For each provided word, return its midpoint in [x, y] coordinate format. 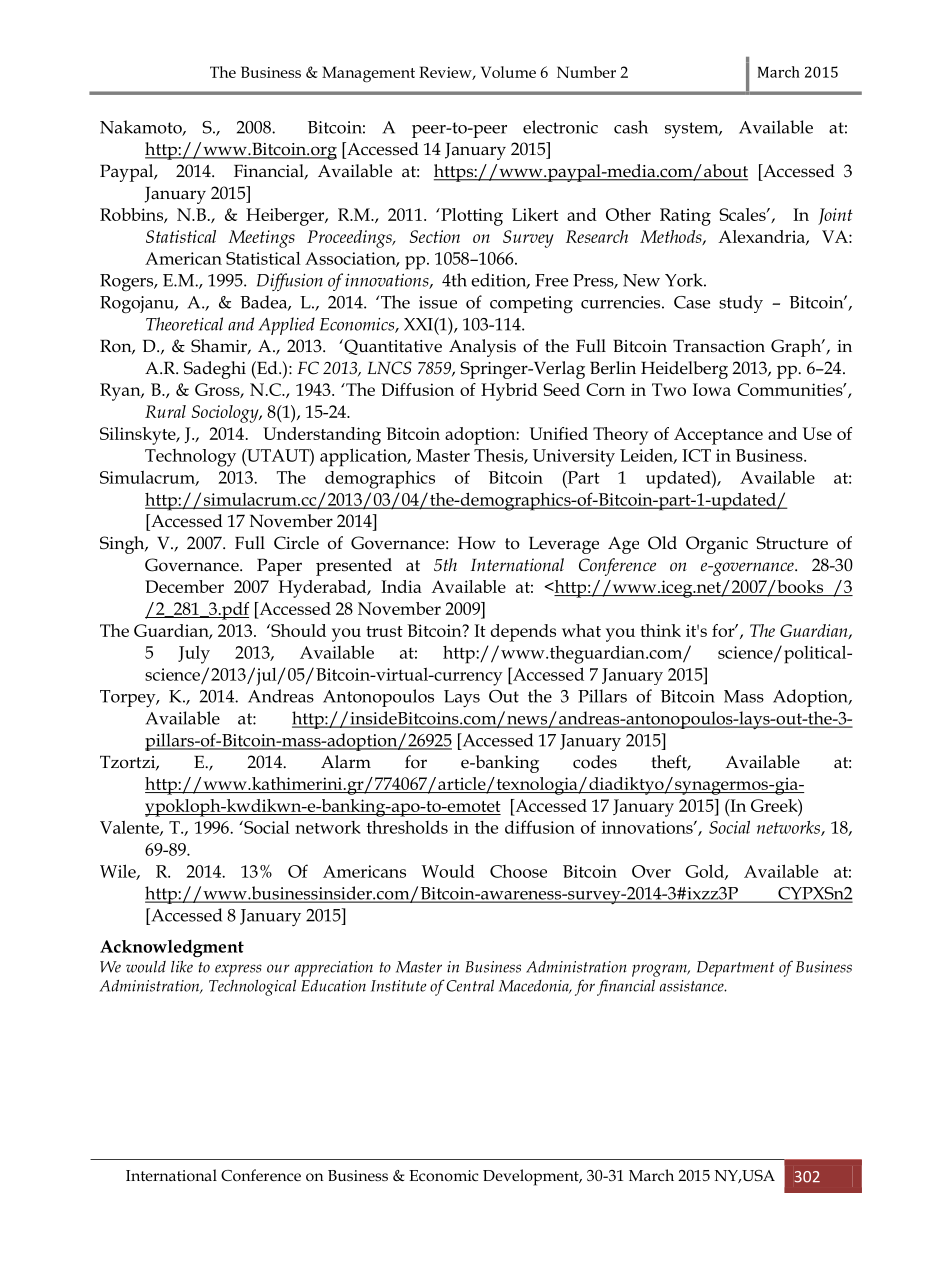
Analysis [482, 348]
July [194, 655]
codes [595, 762]
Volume [508, 72]
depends [523, 633]
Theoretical [184, 324]
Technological [252, 987]
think [660, 630]
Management [368, 74]
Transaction [719, 346]
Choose [518, 871]
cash [631, 127]
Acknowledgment [172, 948]
